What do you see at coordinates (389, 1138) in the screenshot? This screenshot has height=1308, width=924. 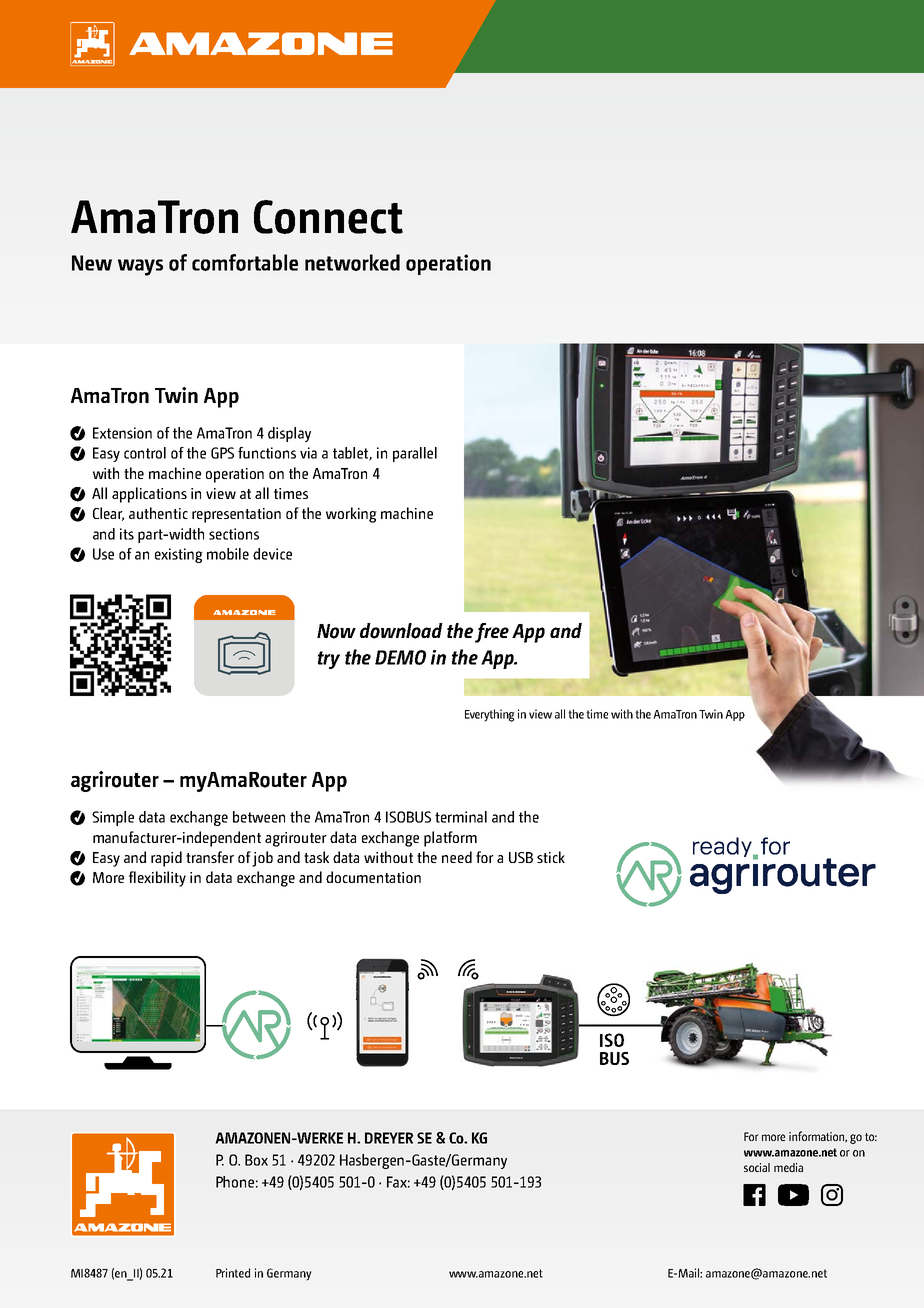 I see `DREYER` at bounding box center [389, 1138].
